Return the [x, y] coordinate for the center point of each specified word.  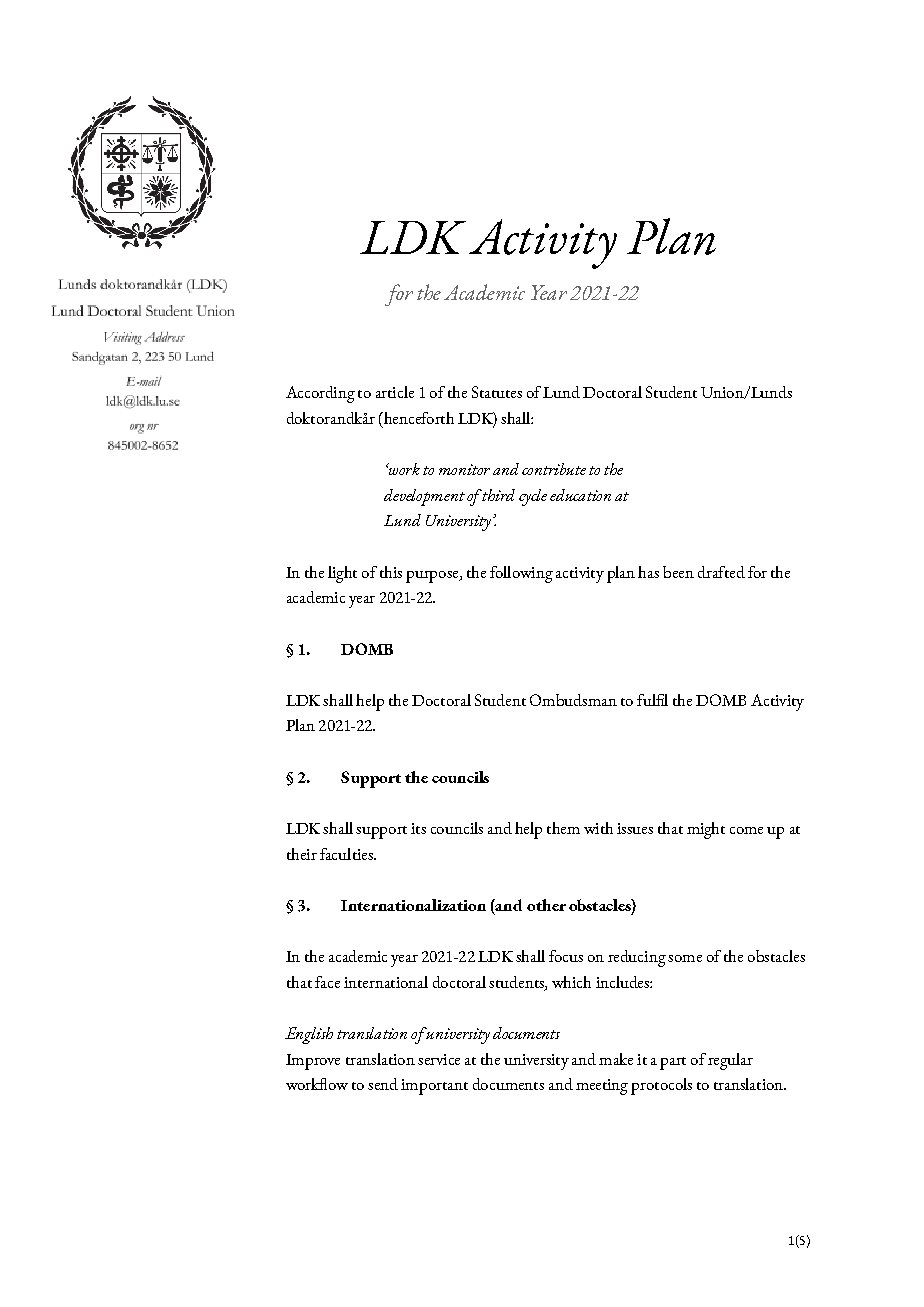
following [521, 574]
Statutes [497, 392]
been [678, 572]
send [383, 1084]
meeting [602, 1087]
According [320, 394]
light [342, 574]
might [706, 830]
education [580, 495]
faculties [347, 854]
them [563, 828]
